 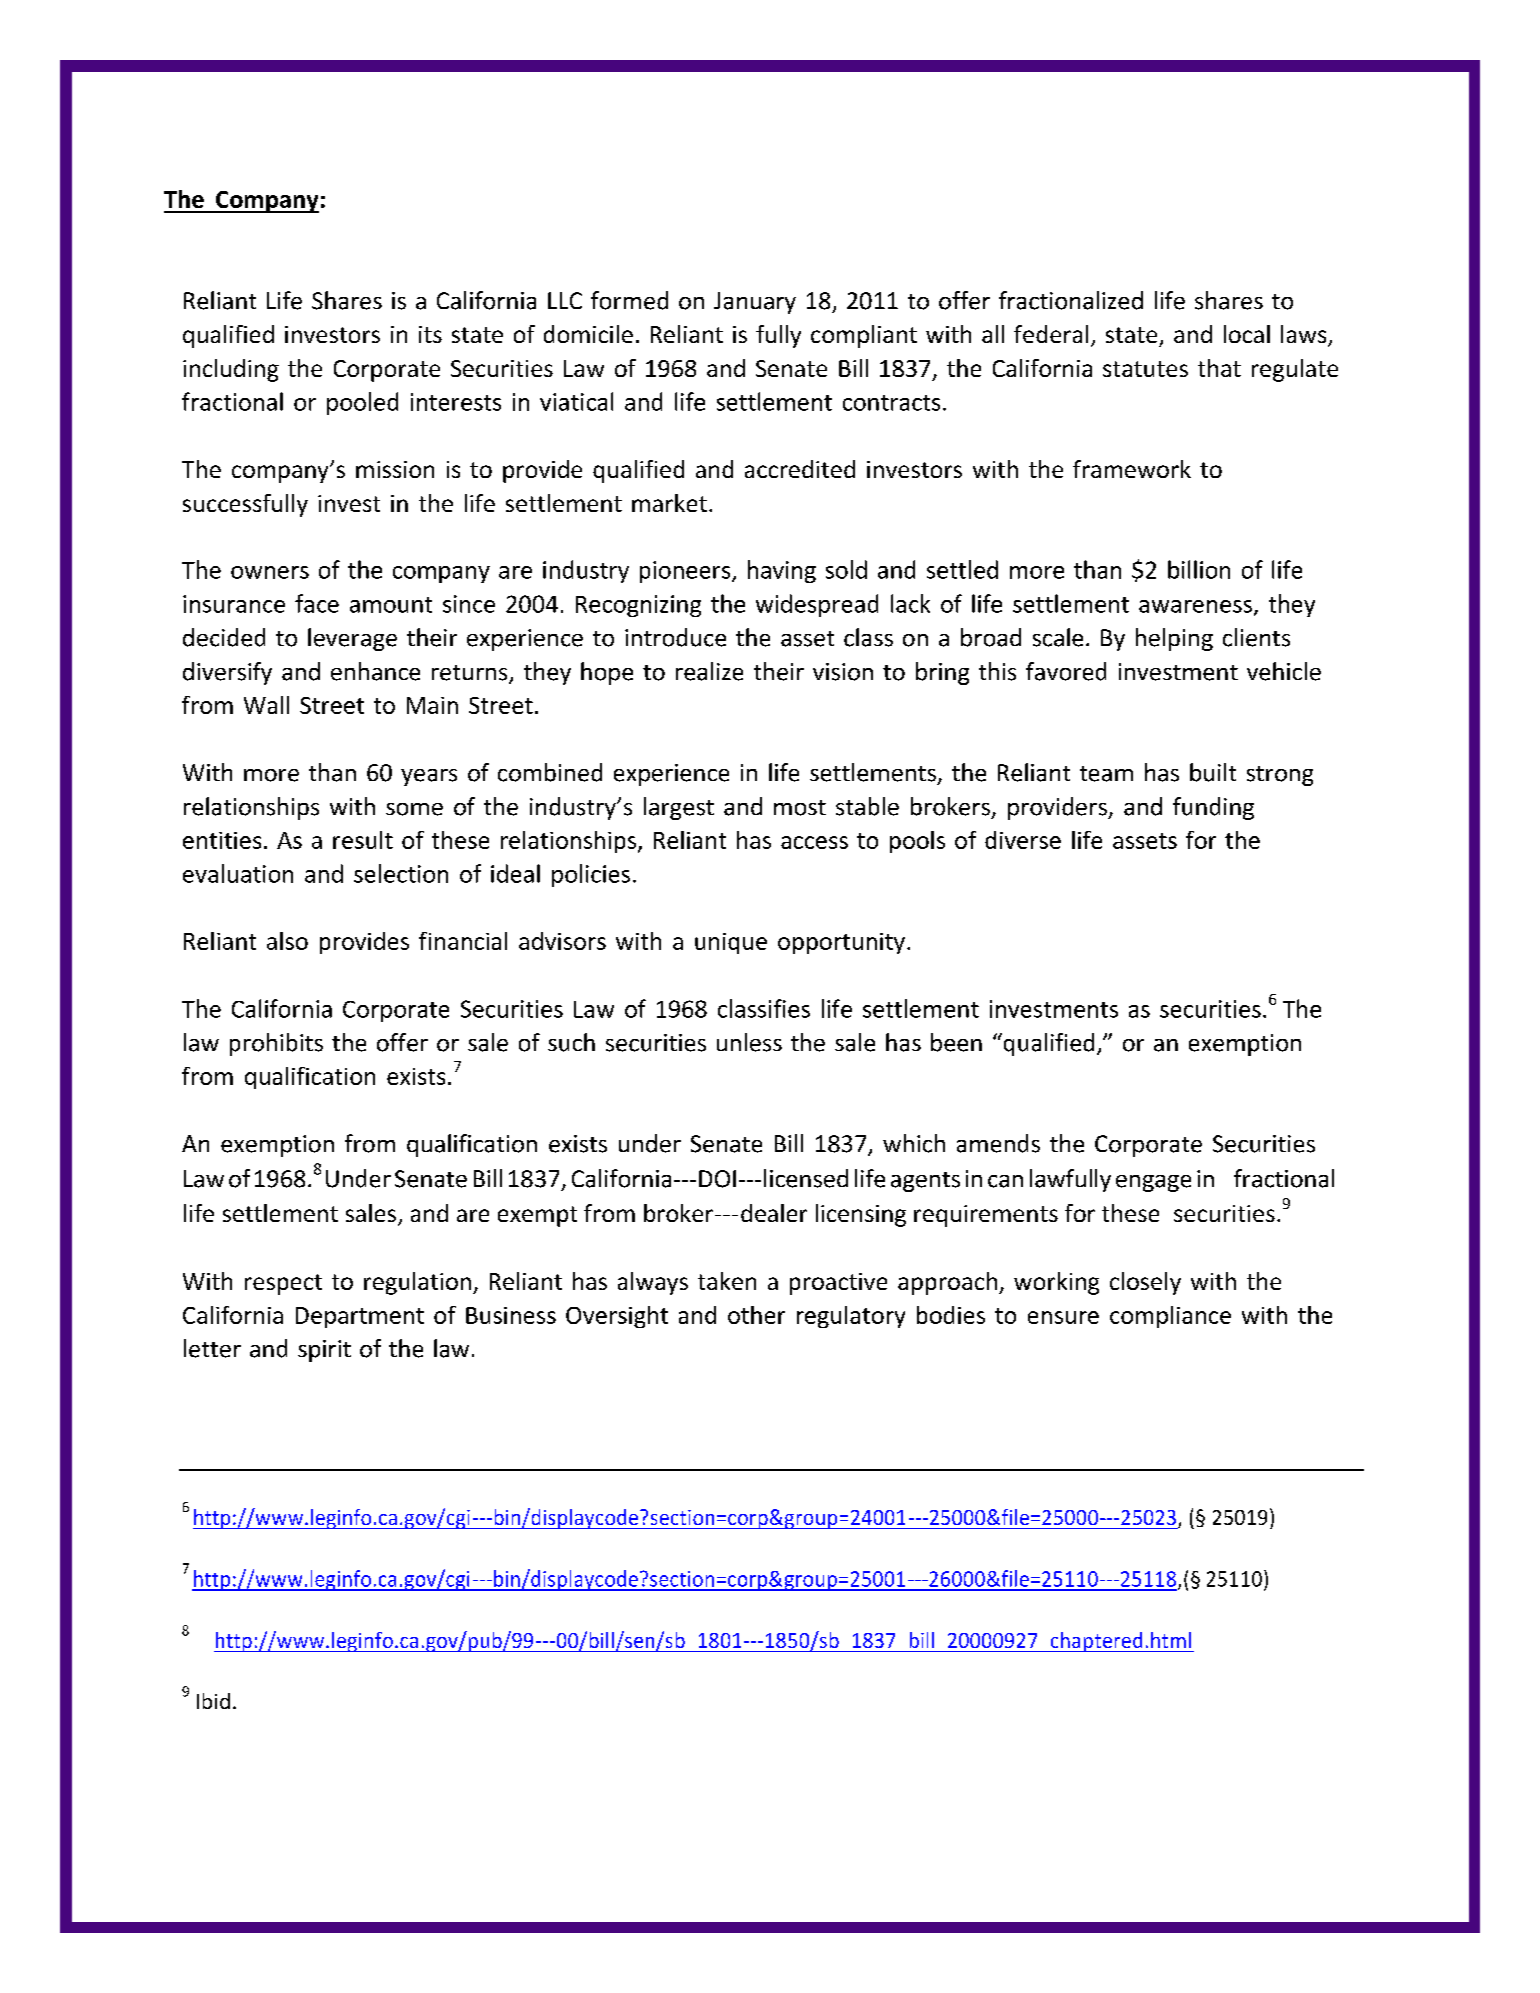 What do you see at coordinates (1145, 369) in the image?
I see `statutes` at bounding box center [1145, 369].
